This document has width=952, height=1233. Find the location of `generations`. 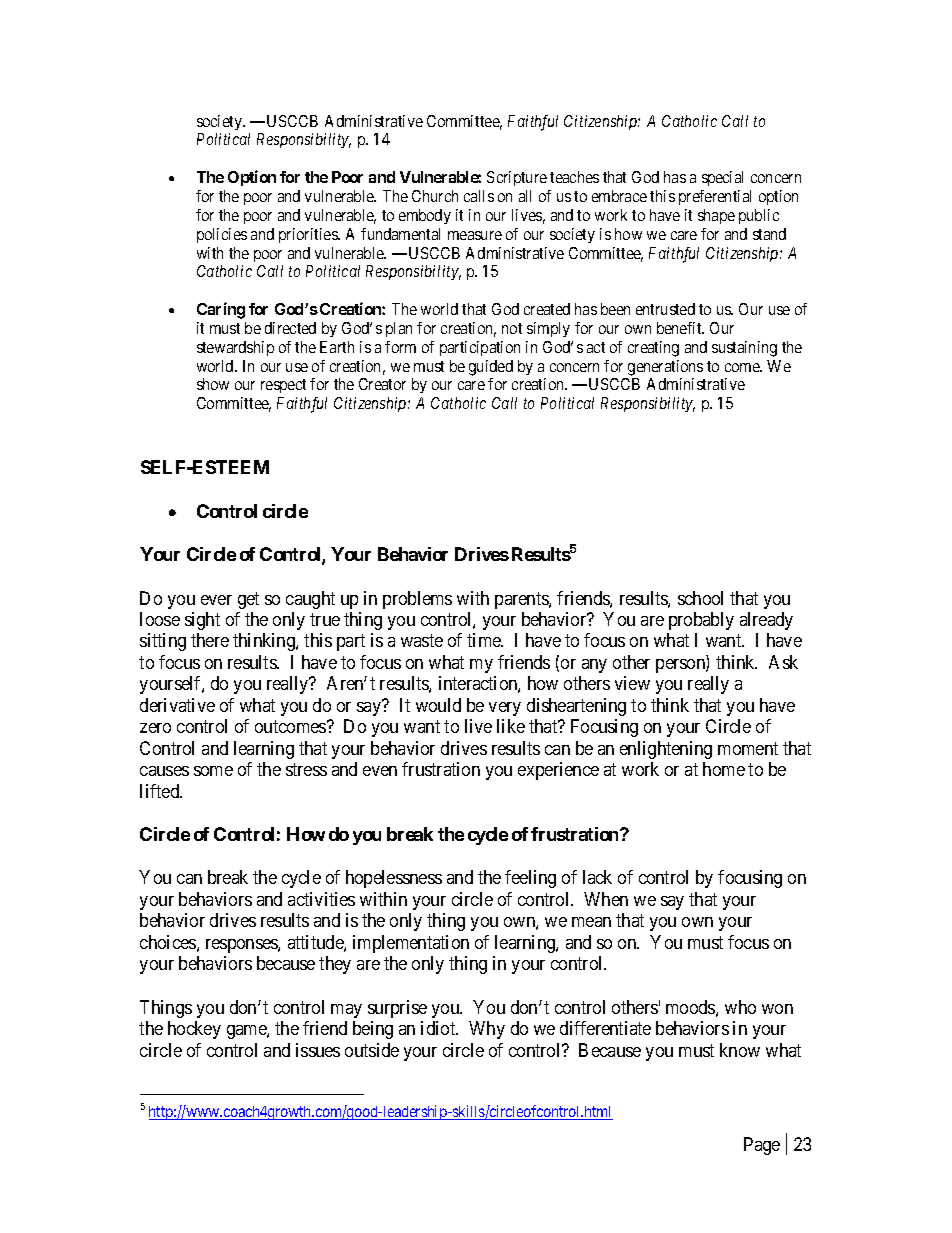

generations is located at coordinates (665, 368).
